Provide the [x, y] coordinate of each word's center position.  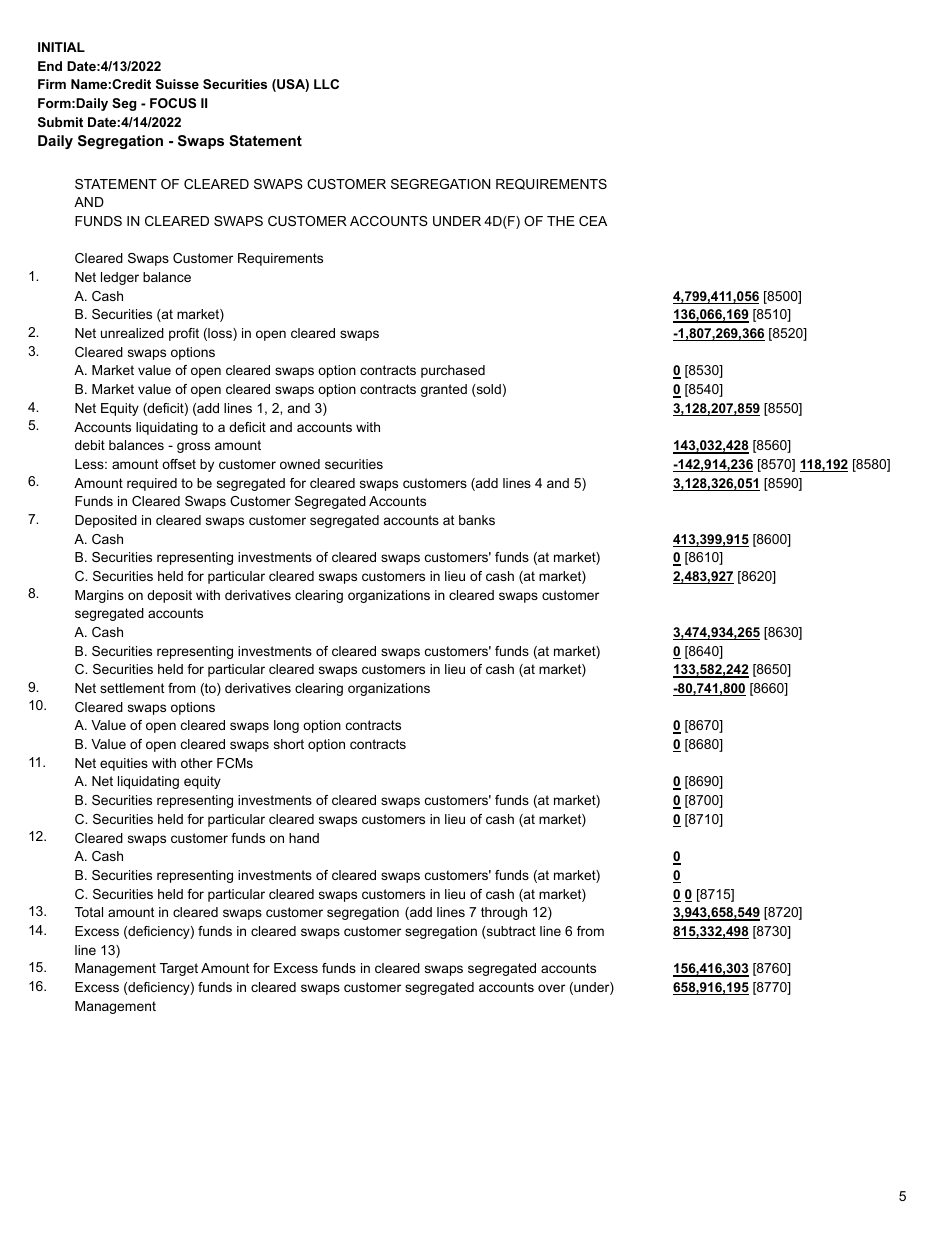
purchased [453, 371]
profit [184, 334]
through [504, 913]
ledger [120, 278]
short [289, 744]
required [152, 484]
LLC [326, 84]
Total [89, 912]
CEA [593, 221]
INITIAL [61, 47]
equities [124, 764]
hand [304, 838]
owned [300, 464]
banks [477, 520]
